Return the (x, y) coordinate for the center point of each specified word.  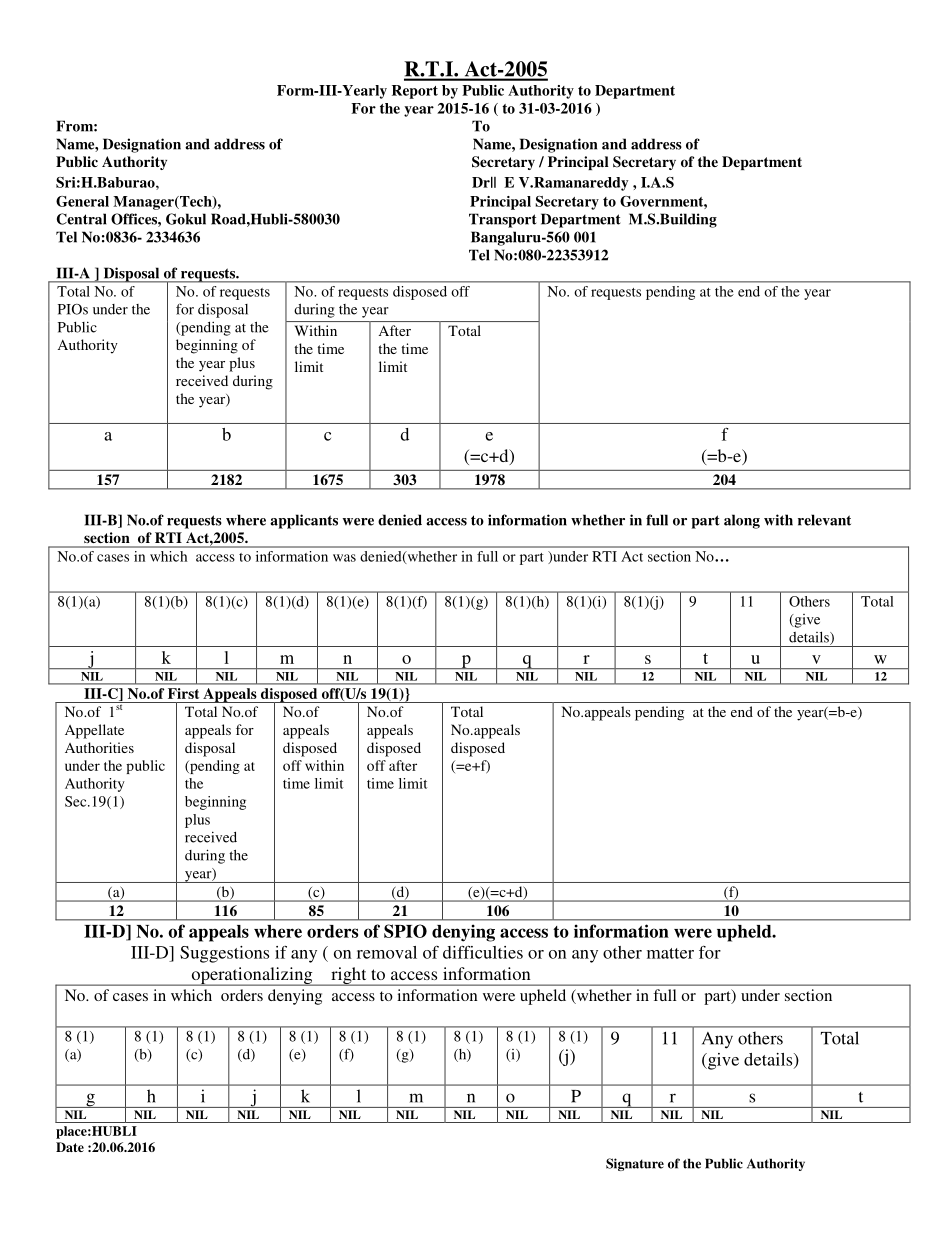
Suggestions (224, 954)
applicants (304, 521)
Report (415, 92)
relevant (824, 520)
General (82, 201)
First (183, 693)
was (344, 558)
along (742, 521)
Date (70, 1147)
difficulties (483, 952)
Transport (503, 220)
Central (82, 219)
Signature (635, 1164)
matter (670, 953)
